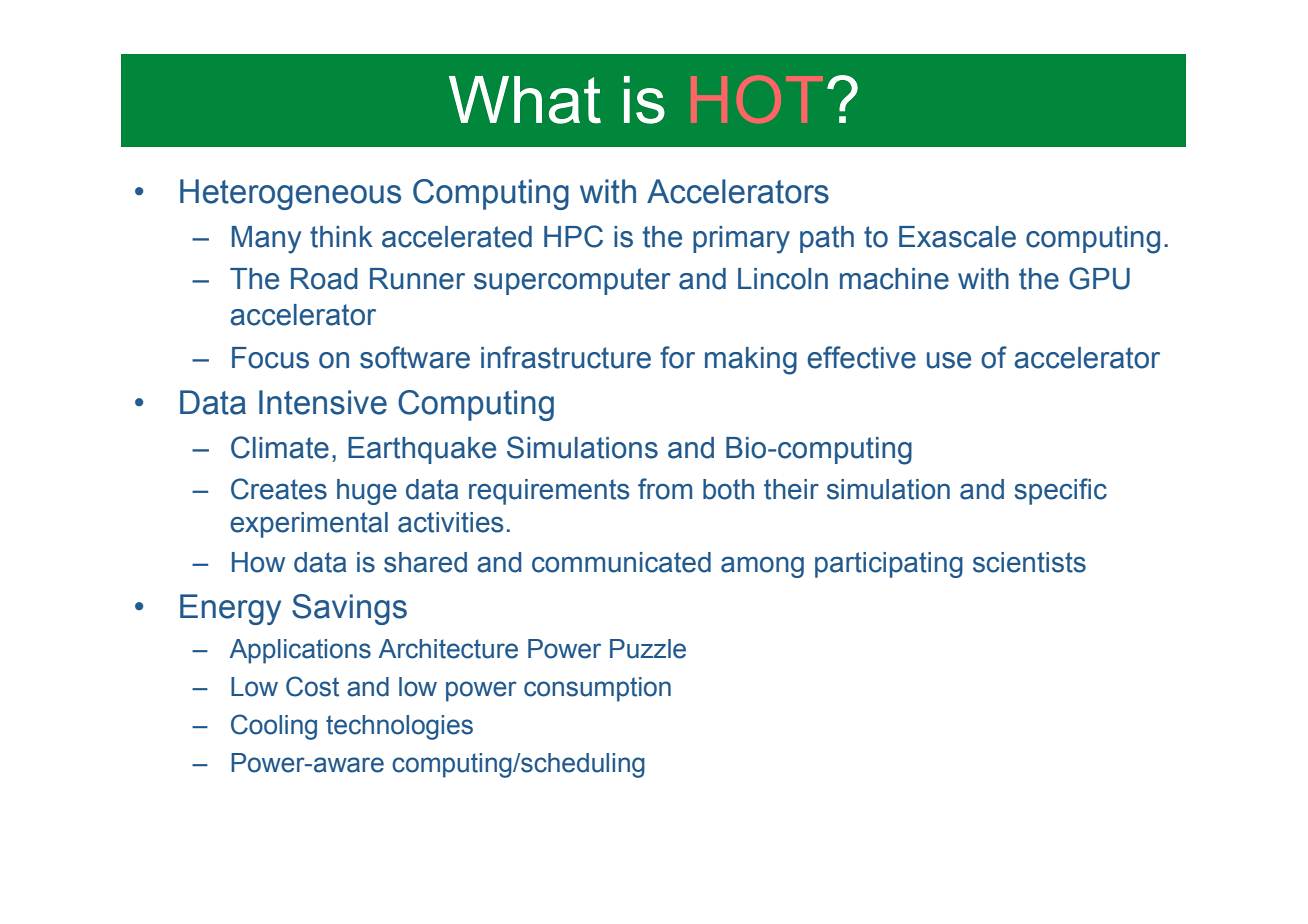 The height and width of the image is (924, 1308). What do you see at coordinates (309, 525) in the image?
I see `experimental` at bounding box center [309, 525].
